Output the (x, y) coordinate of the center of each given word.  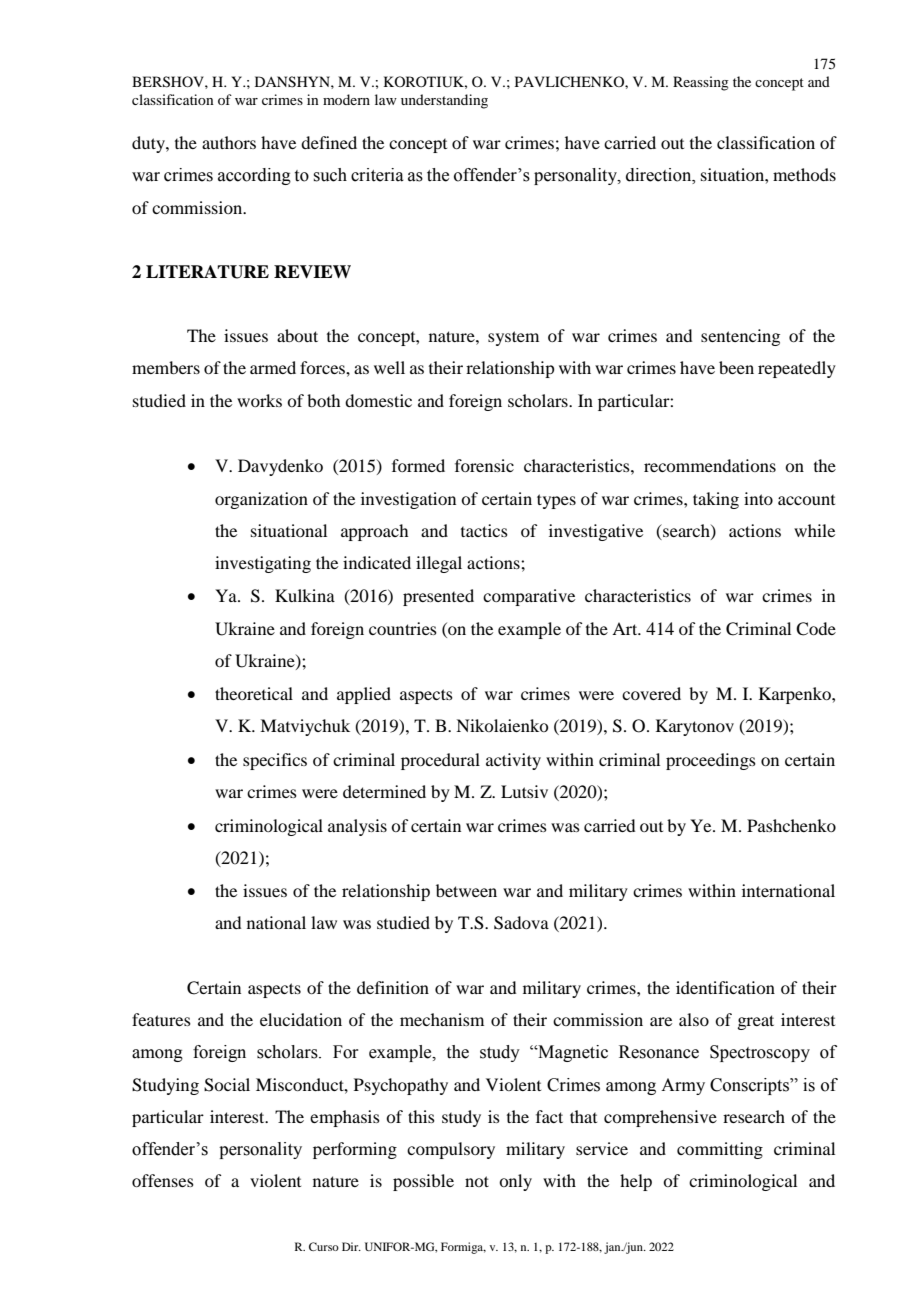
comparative (529, 597)
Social (227, 1085)
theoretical (254, 693)
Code (816, 629)
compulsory (451, 1150)
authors (229, 142)
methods (804, 174)
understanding (444, 101)
